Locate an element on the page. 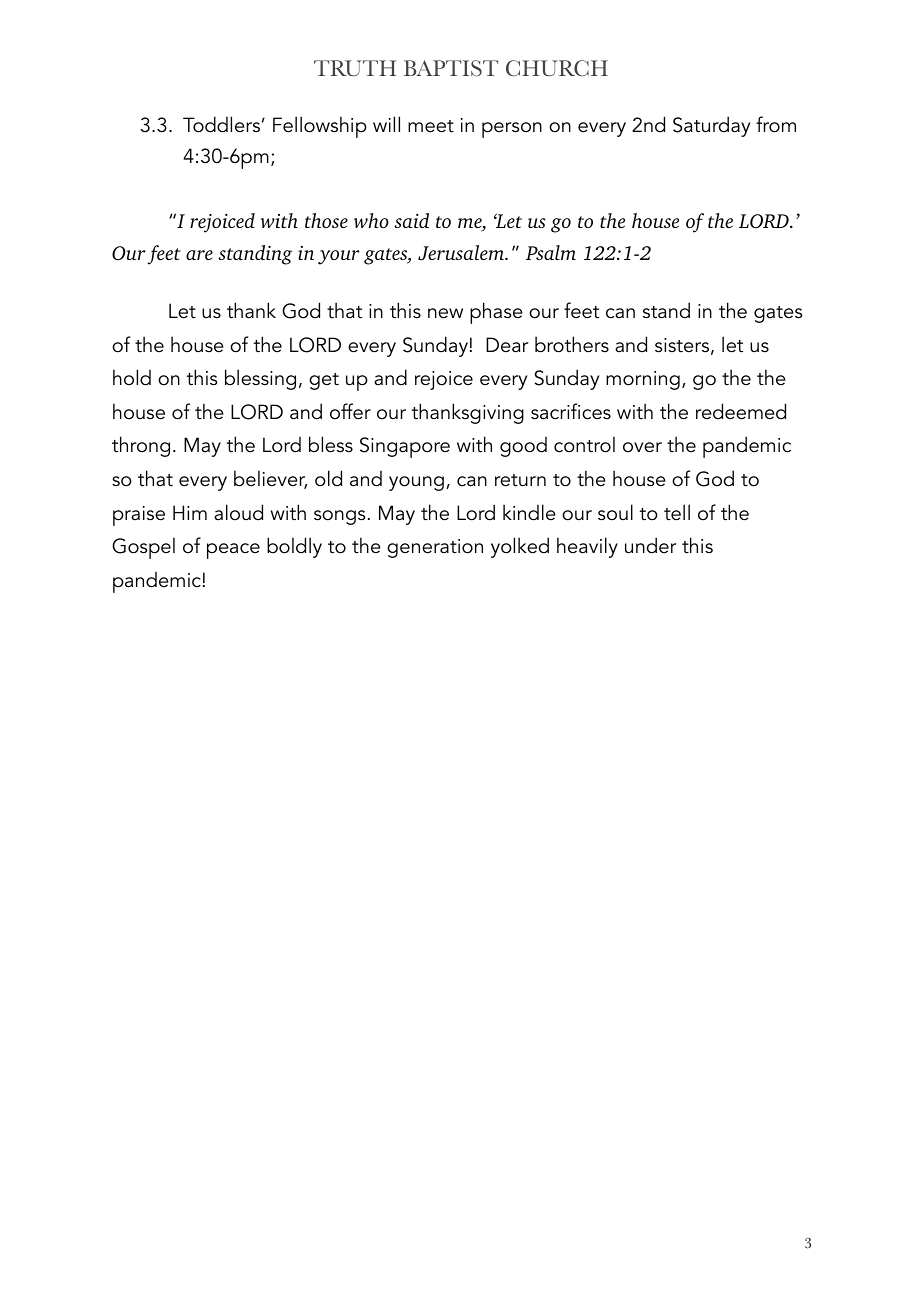 This document has width=924, height=1308. are is located at coordinates (199, 255).
